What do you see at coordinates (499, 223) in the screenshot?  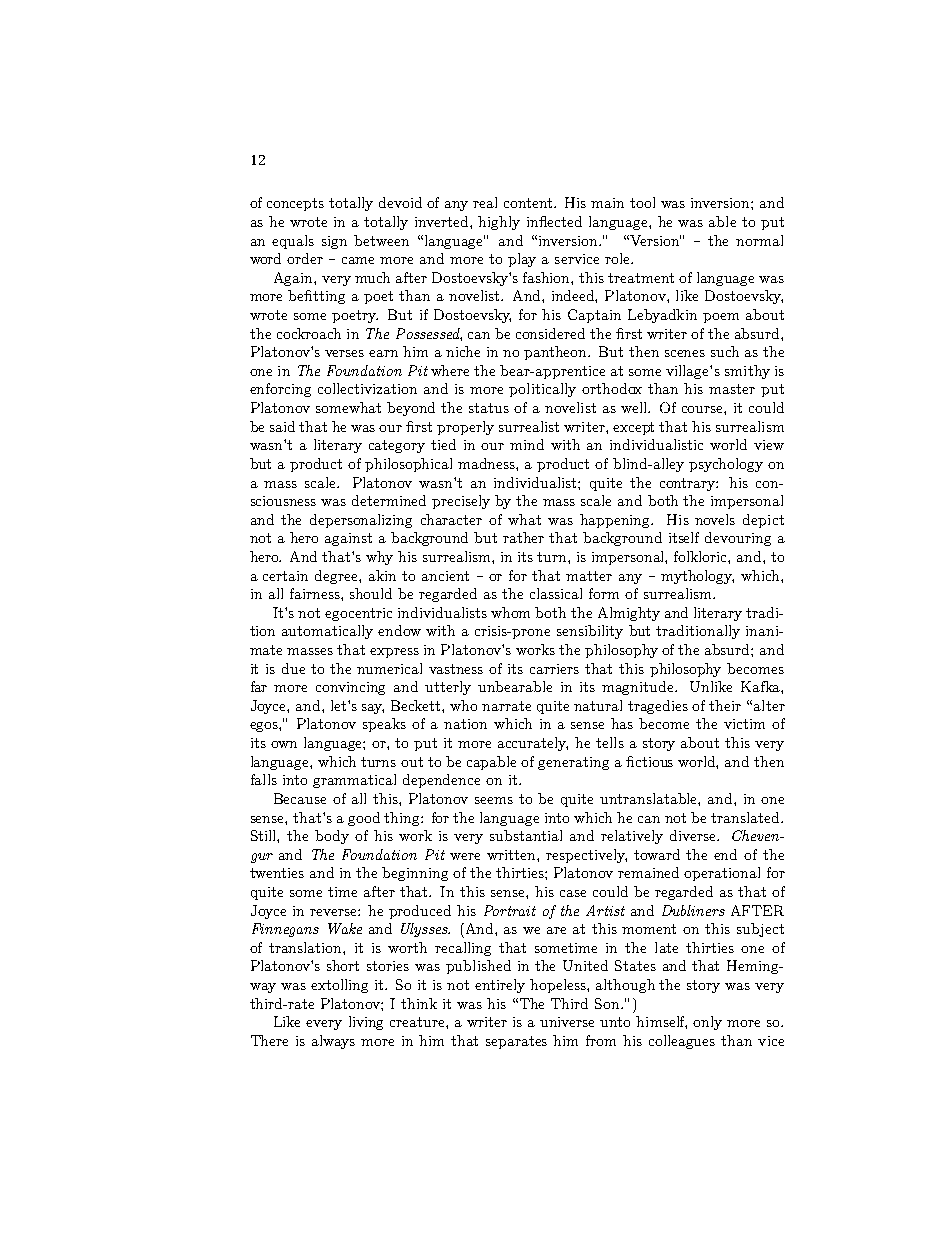 I see `highly` at bounding box center [499, 223].
